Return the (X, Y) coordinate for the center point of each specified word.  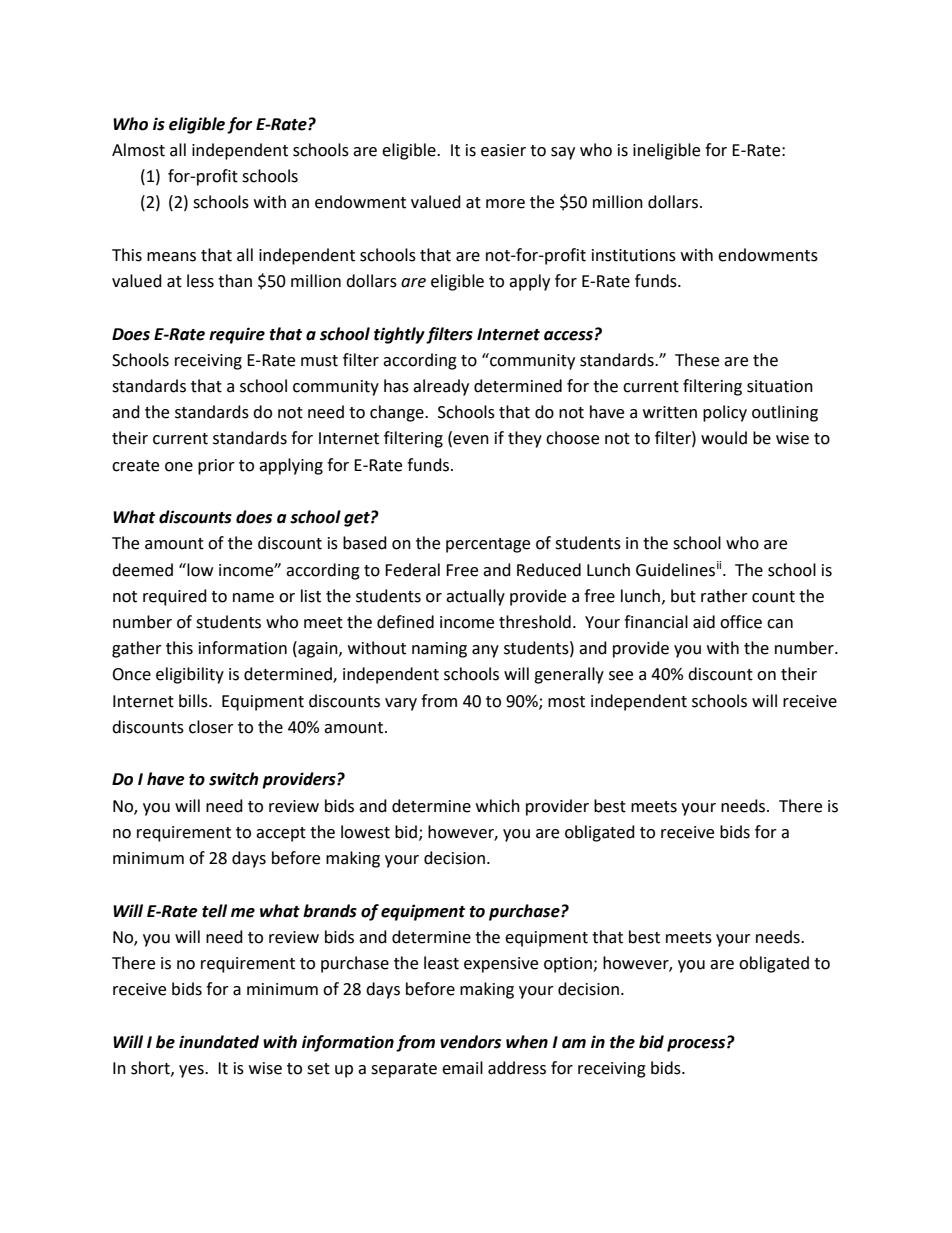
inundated (219, 1042)
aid (704, 622)
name (253, 598)
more (505, 204)
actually (475, 597)
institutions (634, 255)
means (171, 257)
